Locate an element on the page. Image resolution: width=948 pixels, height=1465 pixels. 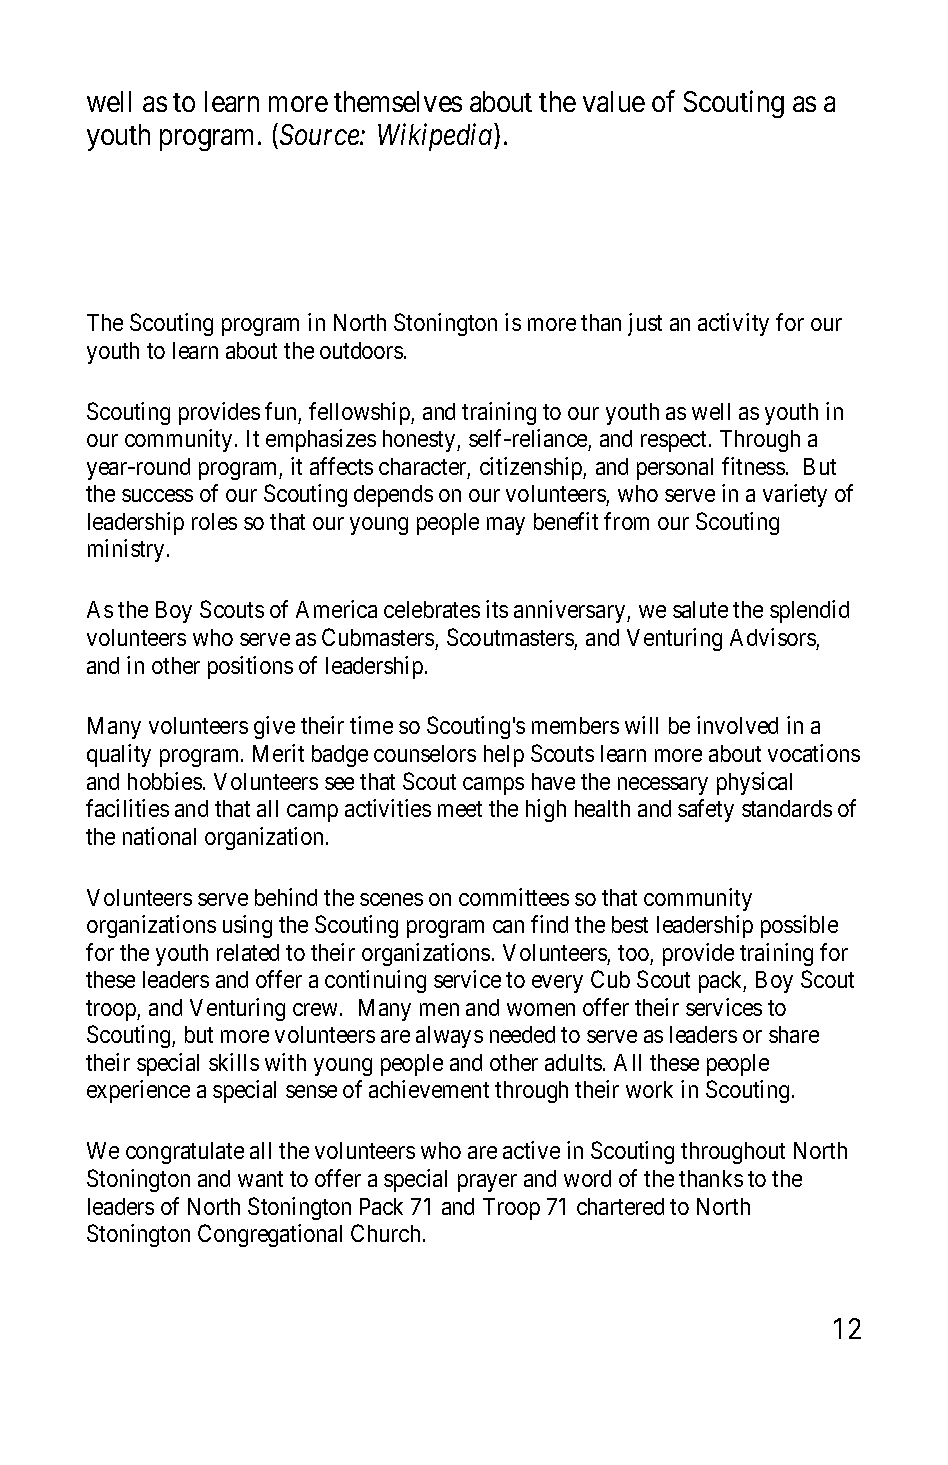
Wikipedia is located at coordinates (436, 137).
